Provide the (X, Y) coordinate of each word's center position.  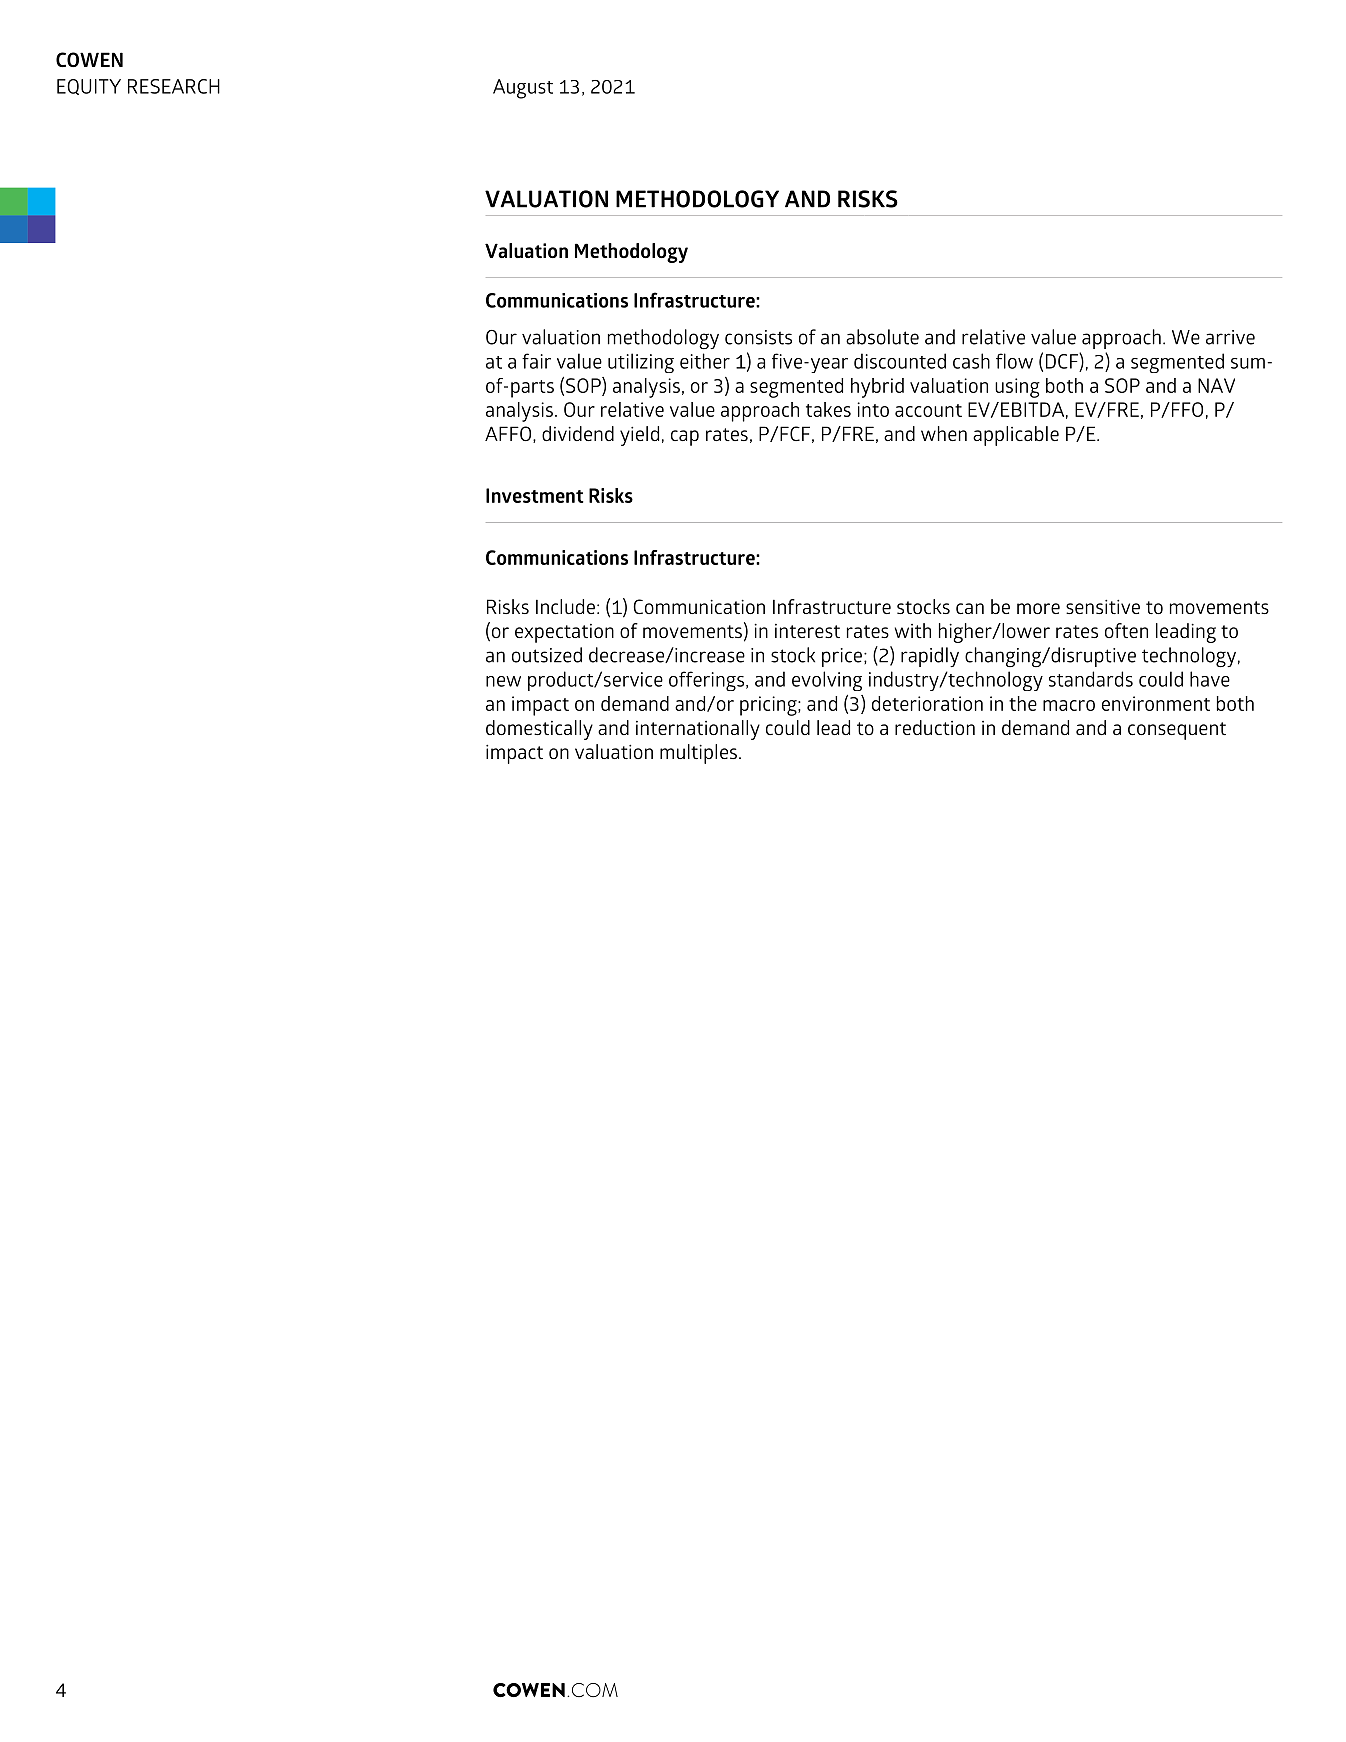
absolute (882, 337)
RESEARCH (174, 86)
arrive (1230, 337)
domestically (539, 730)
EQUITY (89, 87)
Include (565, 606)
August (523, 89)
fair (536, 361)
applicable (1016, 436)
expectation (564, 633)
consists (758, 337)
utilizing (641, 363)
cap (685, 438)
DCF (1063, 361)
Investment (535, 495)
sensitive (1103, 606)
